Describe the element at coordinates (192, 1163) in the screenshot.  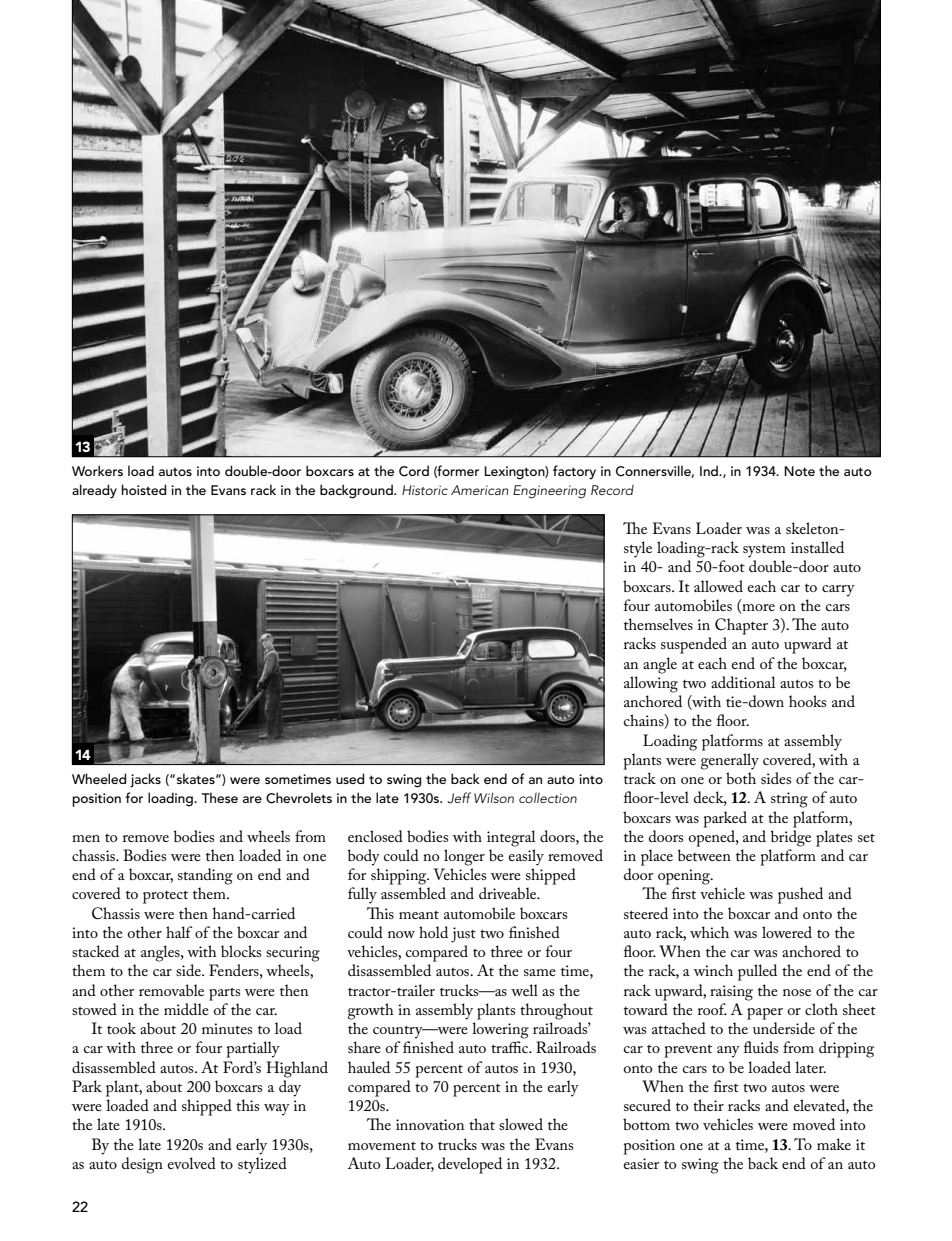
I see `evolved` at that location.
